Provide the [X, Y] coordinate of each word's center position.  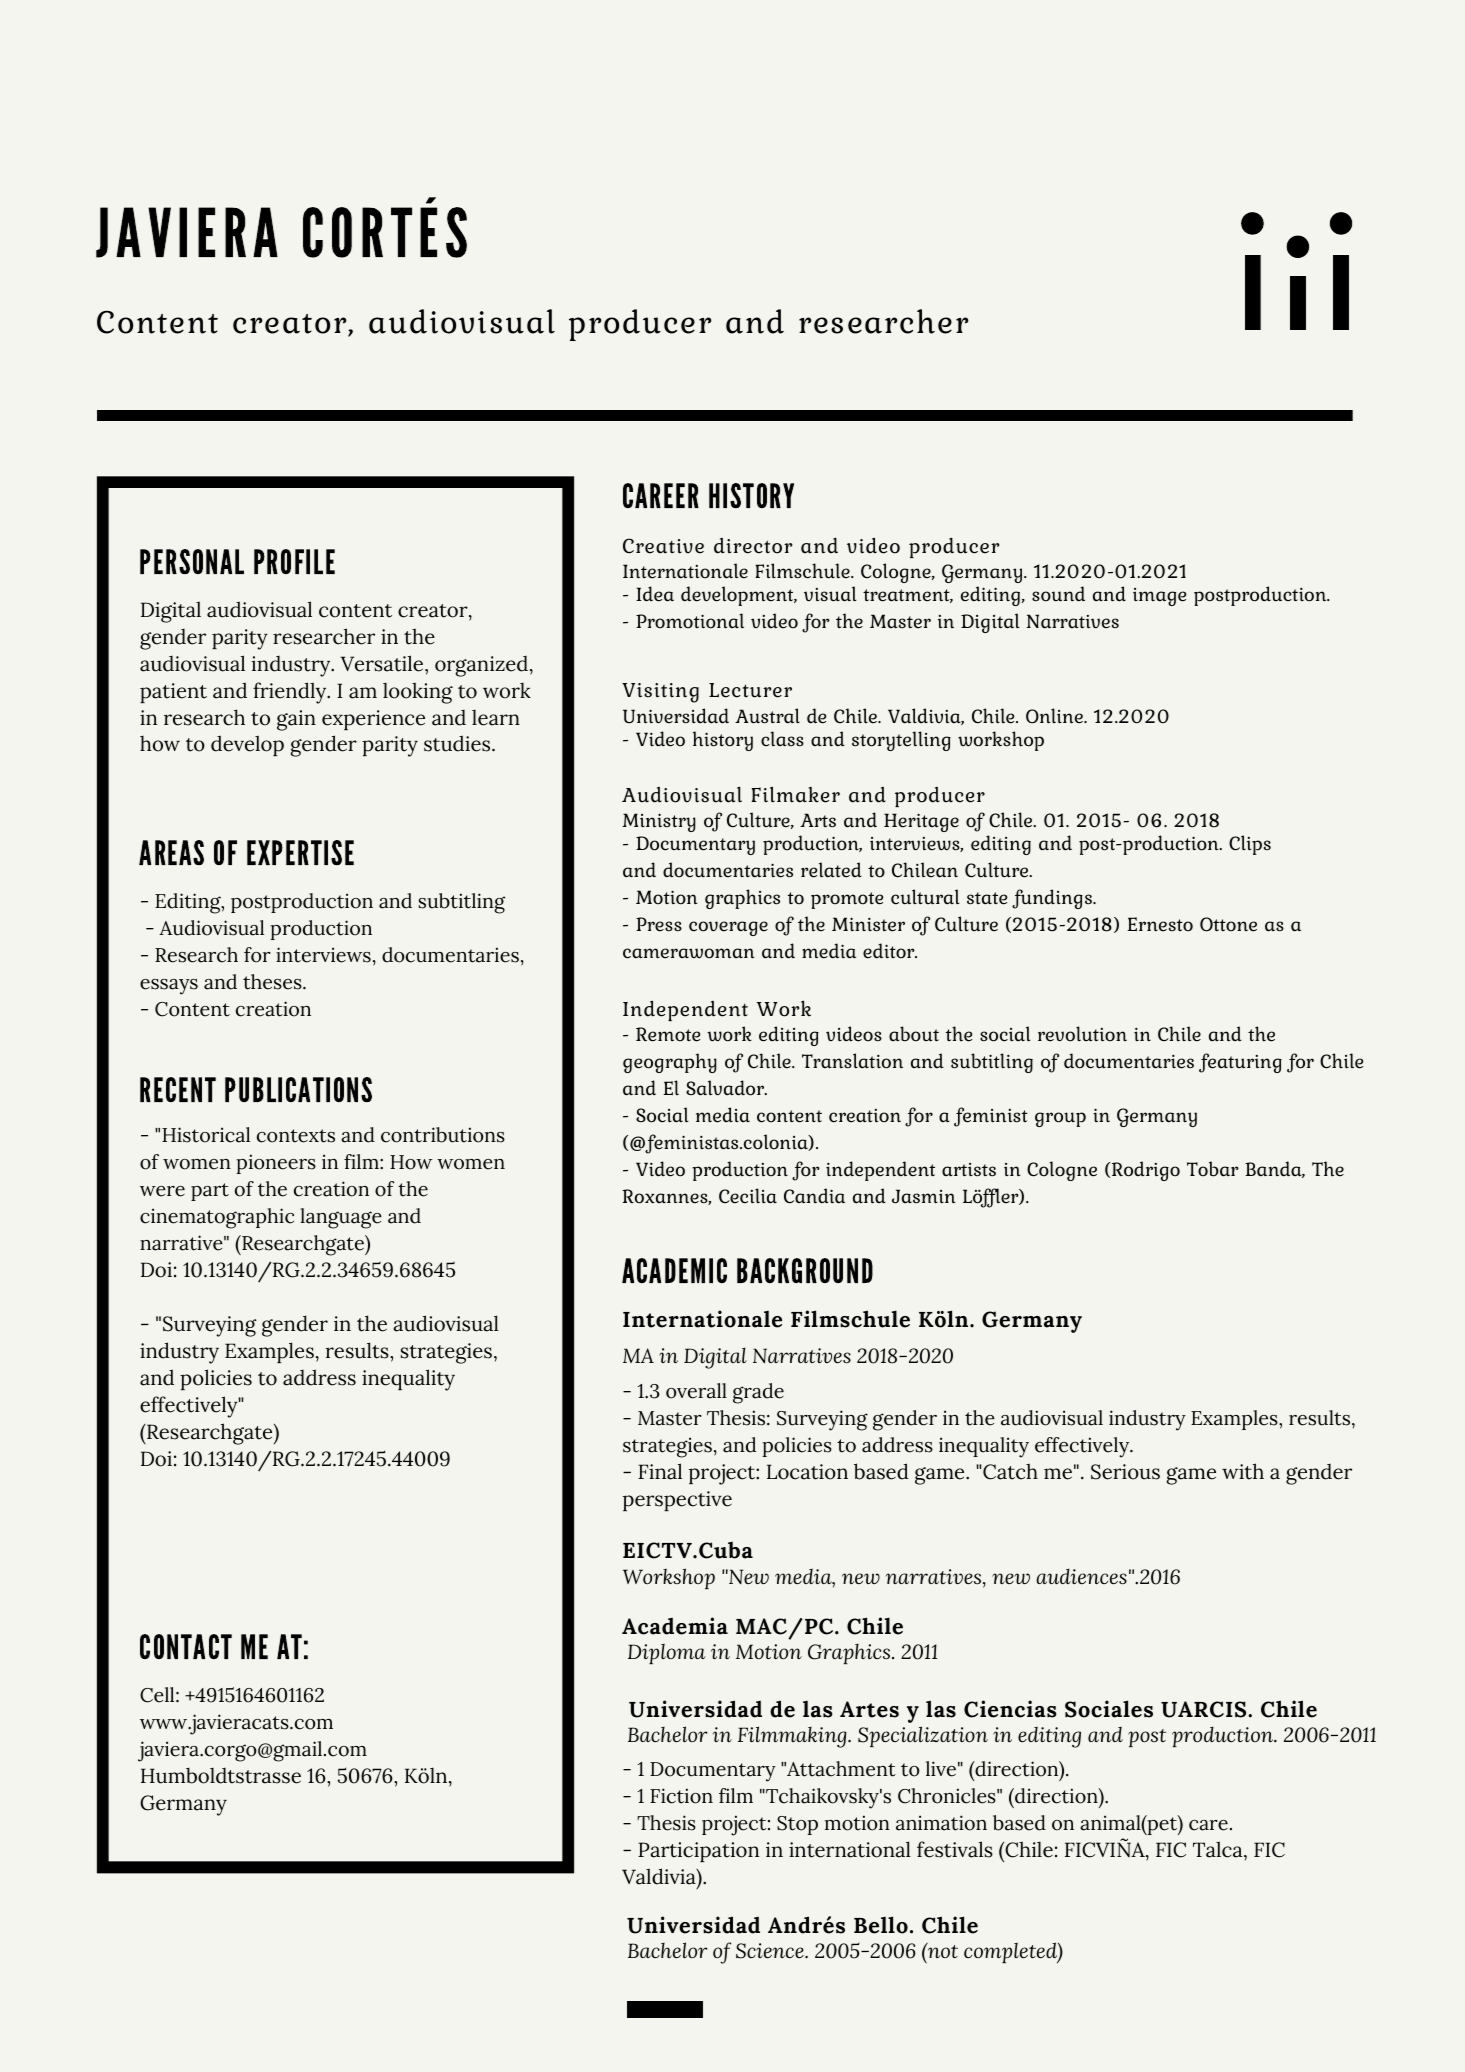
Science [771, 1951]
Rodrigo [1144, 1171]
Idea [655, 594]
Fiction [681, 1796]
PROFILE [294, 561]
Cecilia [748, 1196]
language [341, 1218]
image [1159, 597]
